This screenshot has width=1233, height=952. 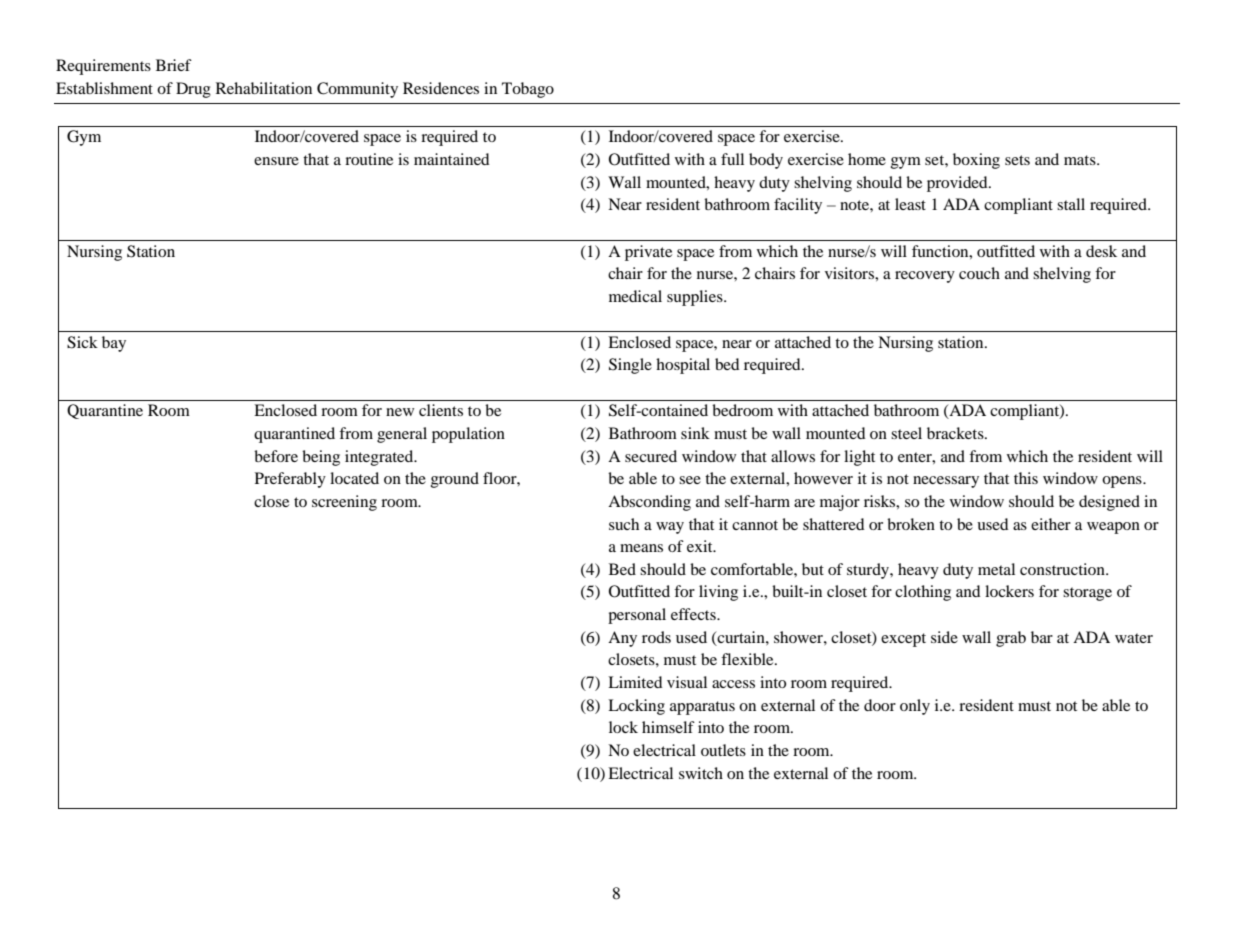 What do you see at coordinates (979, 273) in the screenshot?
I see `couch` at bounding box center [979, 273].
